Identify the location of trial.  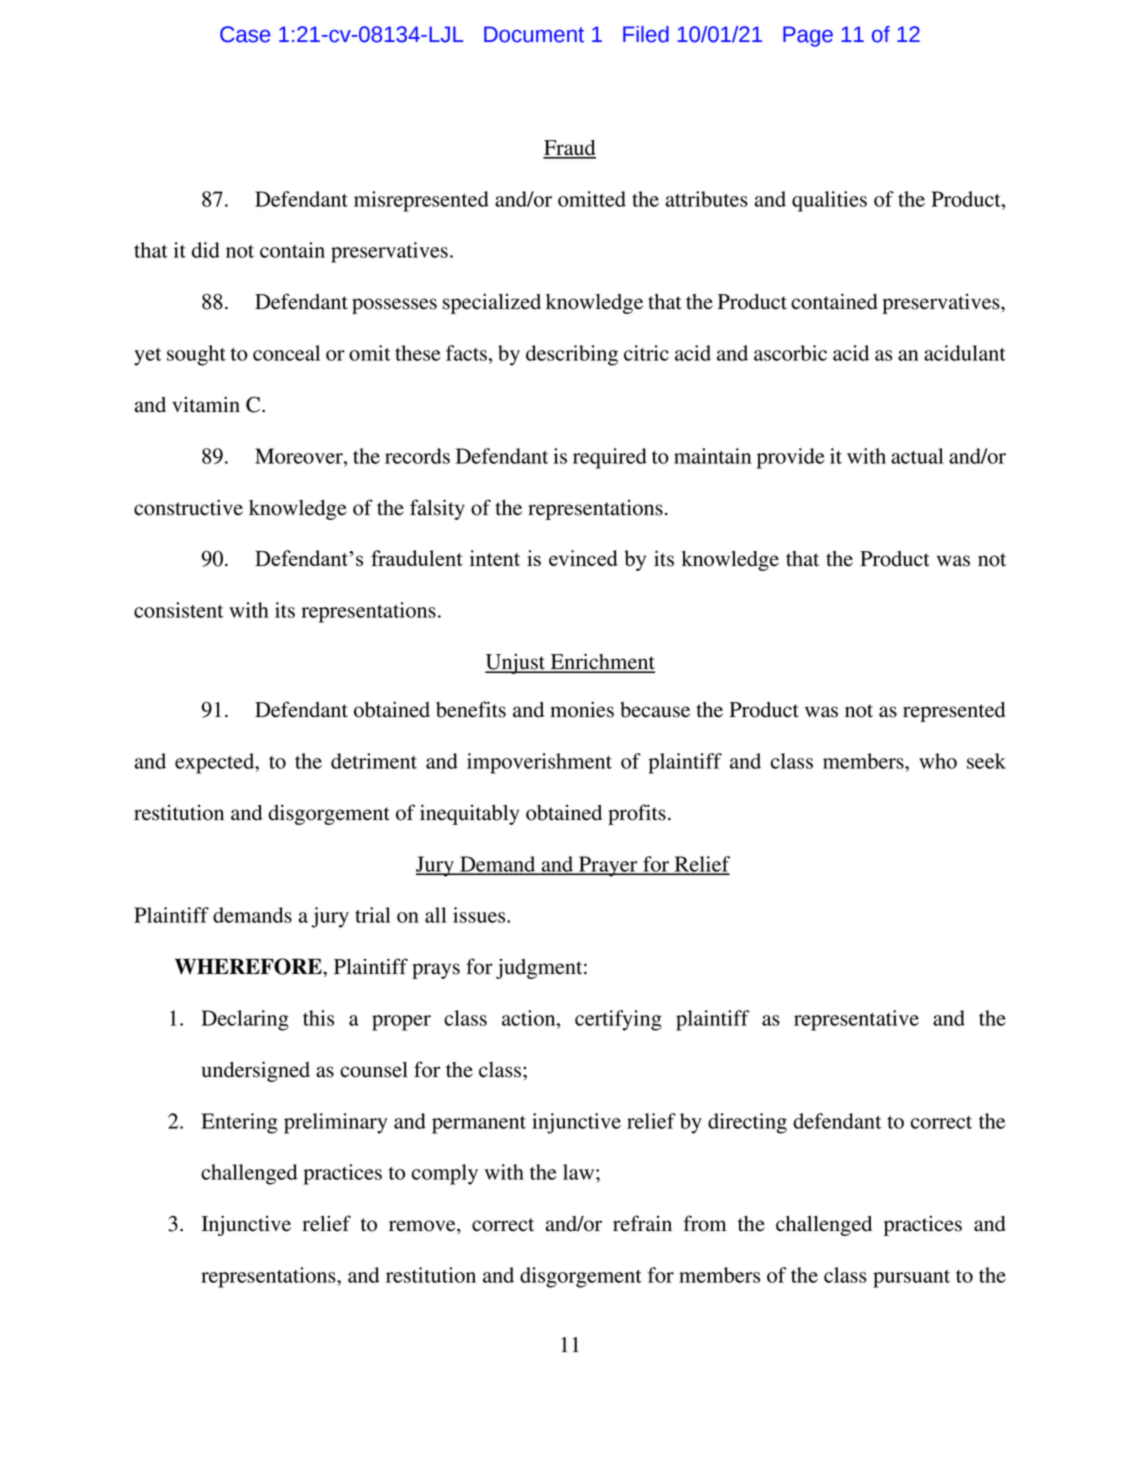
(373, 915).
